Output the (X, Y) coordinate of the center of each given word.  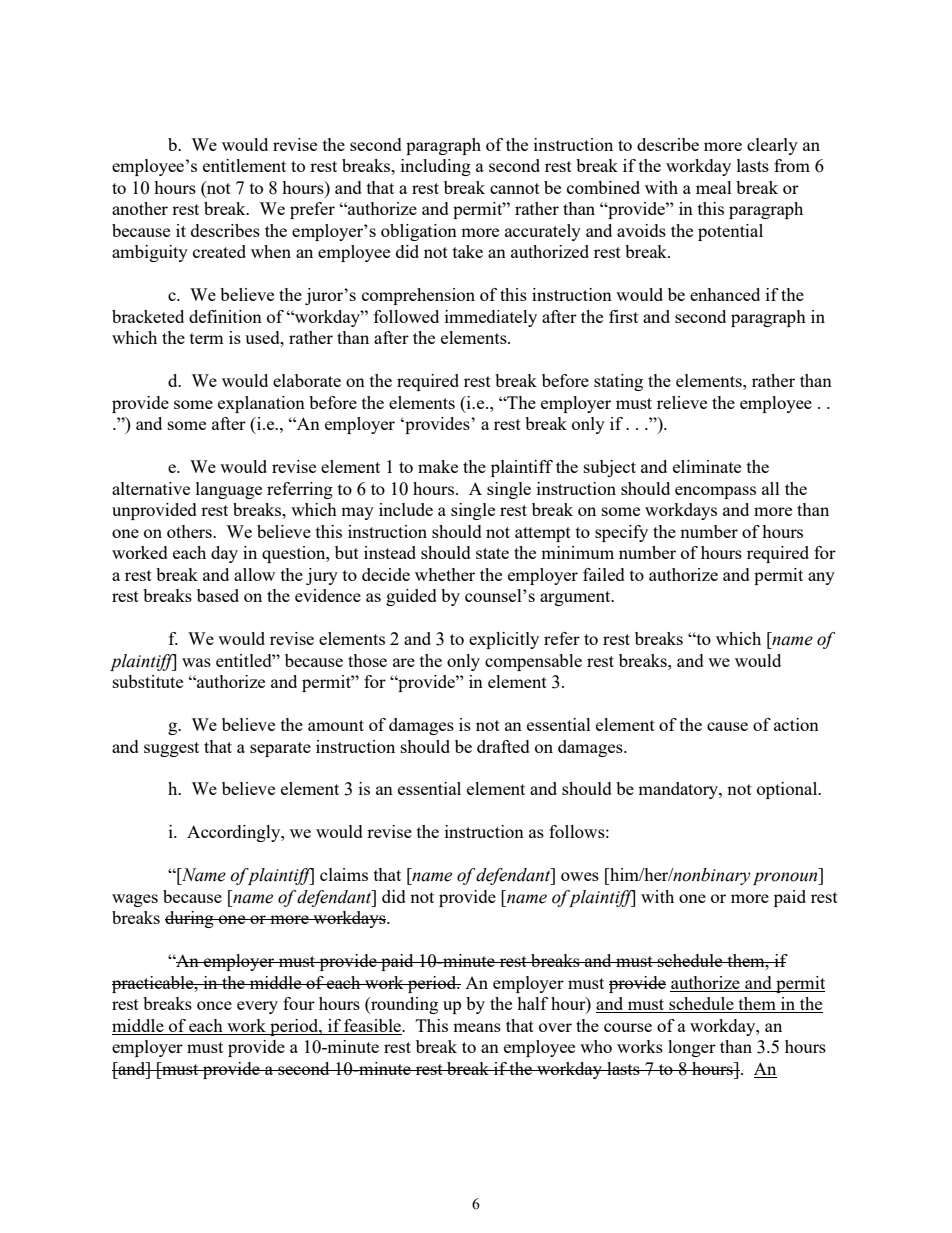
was (196, 662)
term (207, 338)
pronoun (786, 878)
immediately (491, 318)
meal (714, 187)
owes (580, 876)
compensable (533, 662)
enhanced (725, 294)
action (796, 724)
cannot (515, 188)
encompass (715, 492)
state (492, 553)
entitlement (244, 165)
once (214, 1005)
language (229, 490)
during (190, 919)
